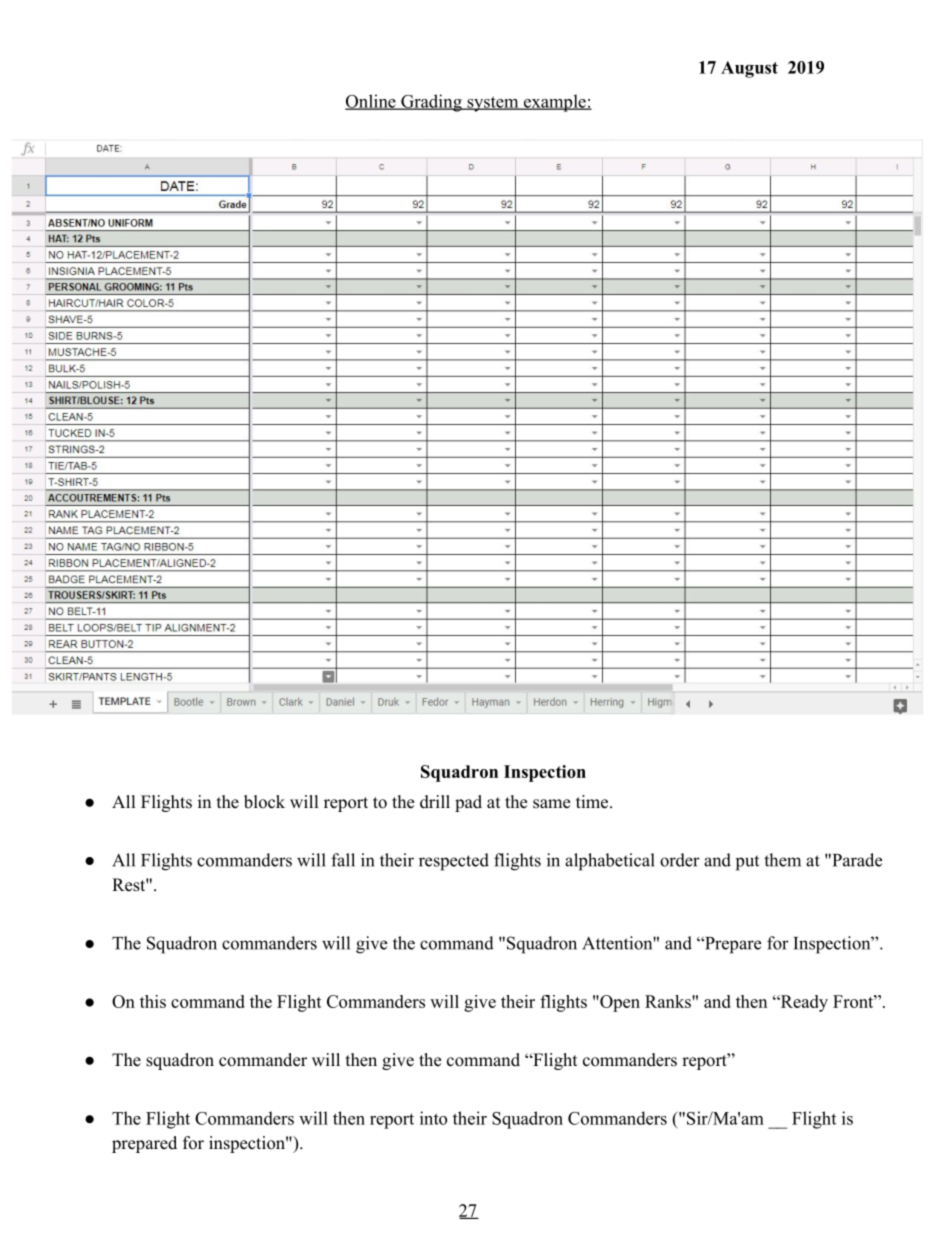  I want to click on August, so click(749, 69).
